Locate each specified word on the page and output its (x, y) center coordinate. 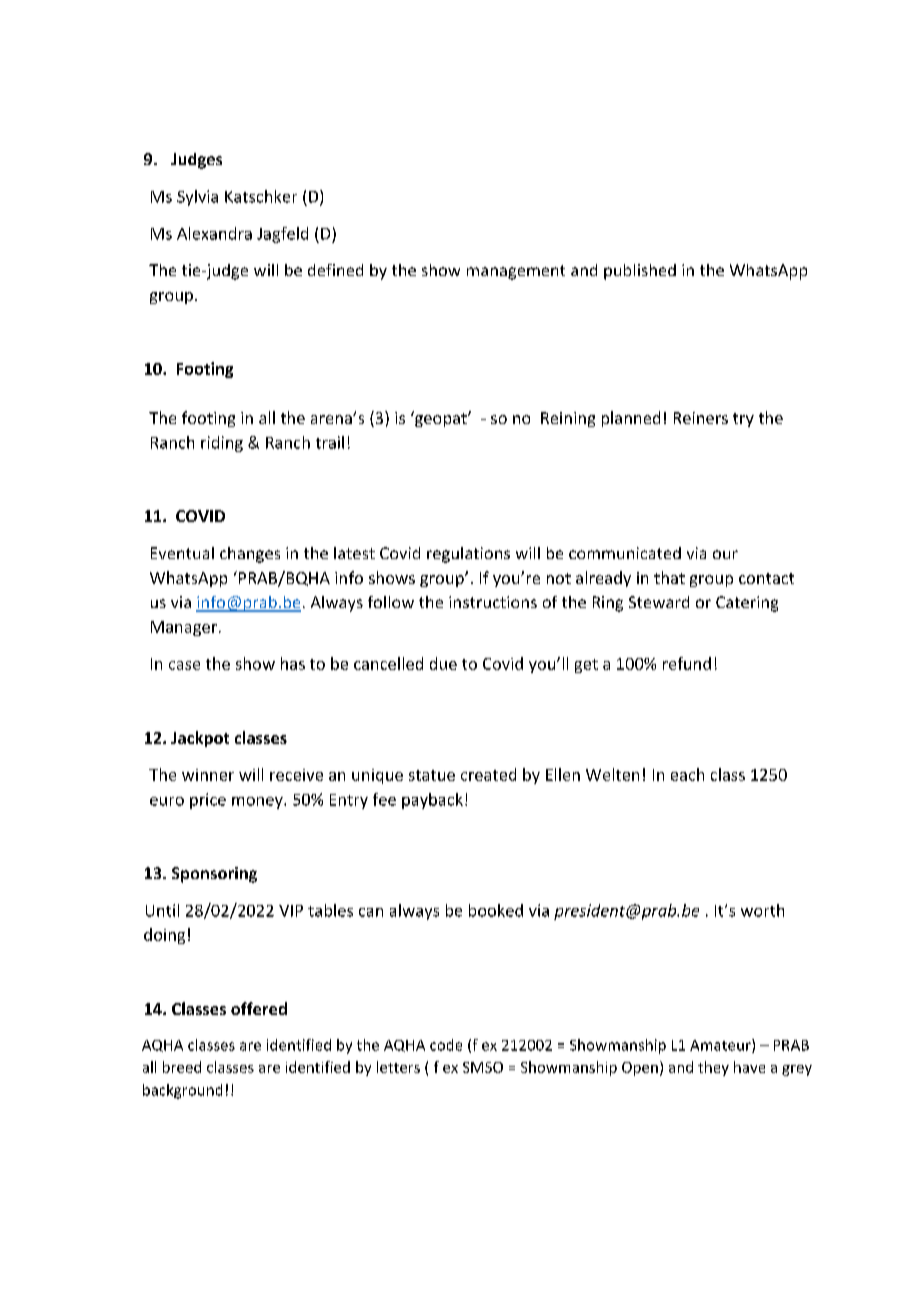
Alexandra (214, 233)
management (516, 272)
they (713, 1068)
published (640, 272)
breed (182, 1067)
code (446, 1045)
